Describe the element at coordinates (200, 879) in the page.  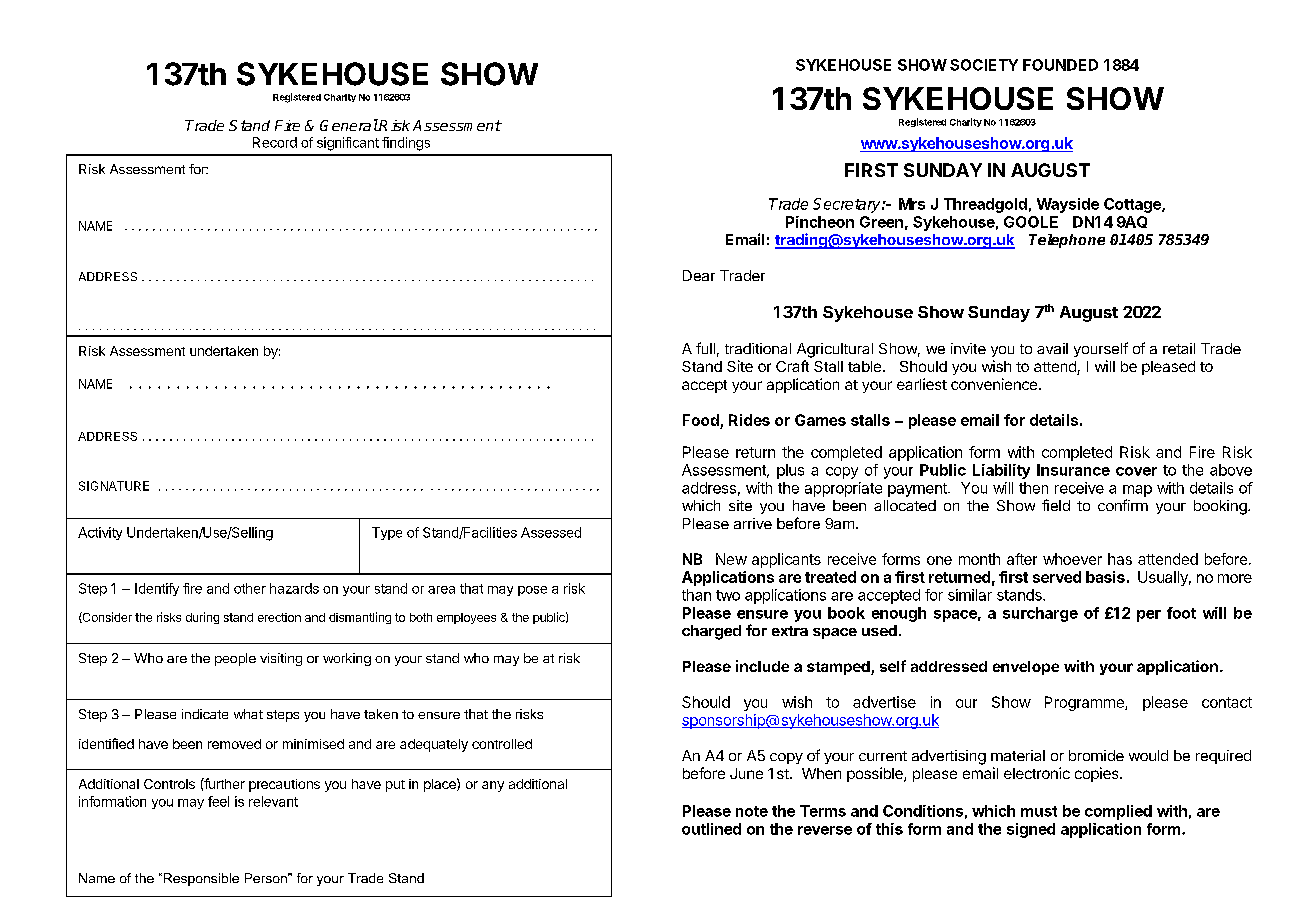
I see `Responsible` at that location.
